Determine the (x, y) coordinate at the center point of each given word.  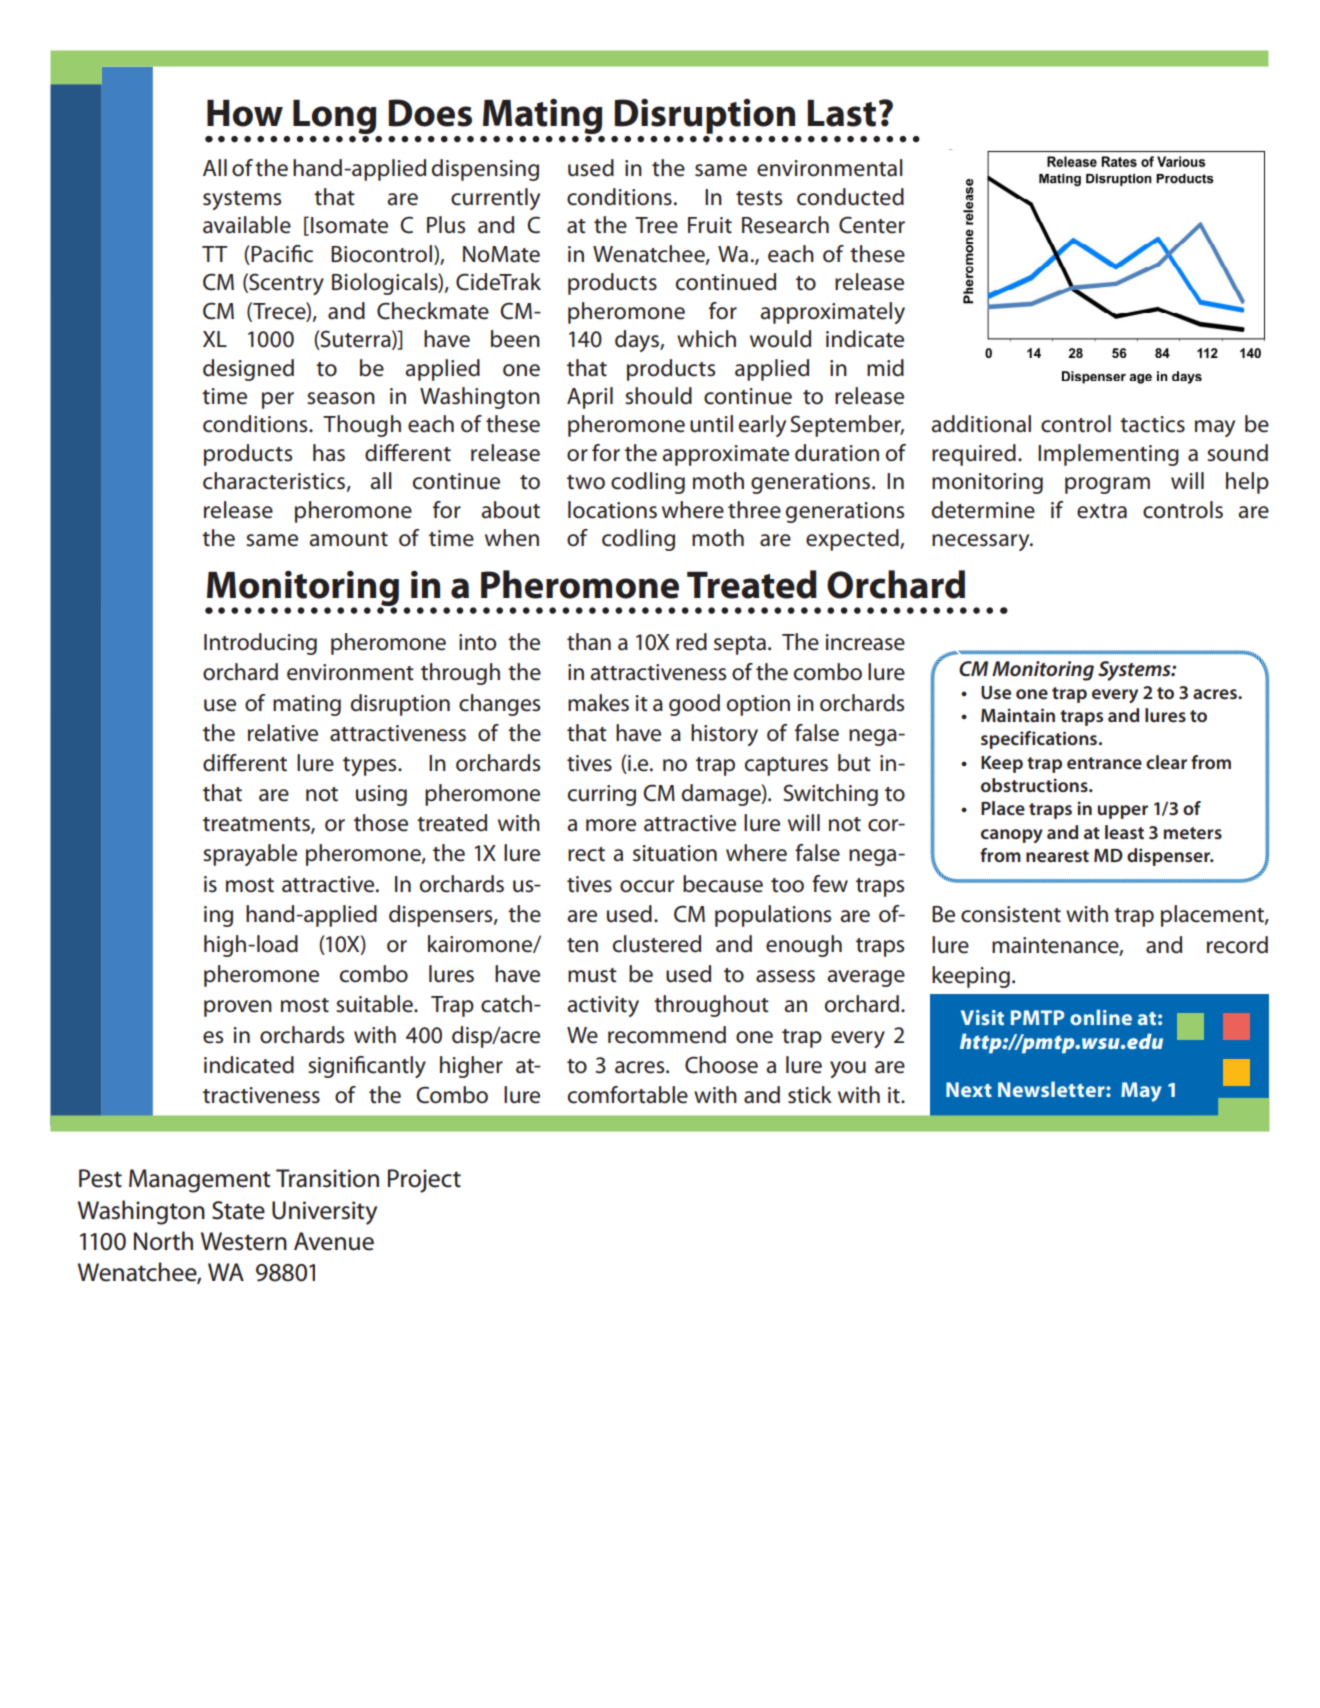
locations (612, 510)
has (329, 453)
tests (759, 198)
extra (1102, 511)
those (381, 823)
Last (842, 113)
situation (675, 853)
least (1124, 832)
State (238, 1210)
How (245, 113)
